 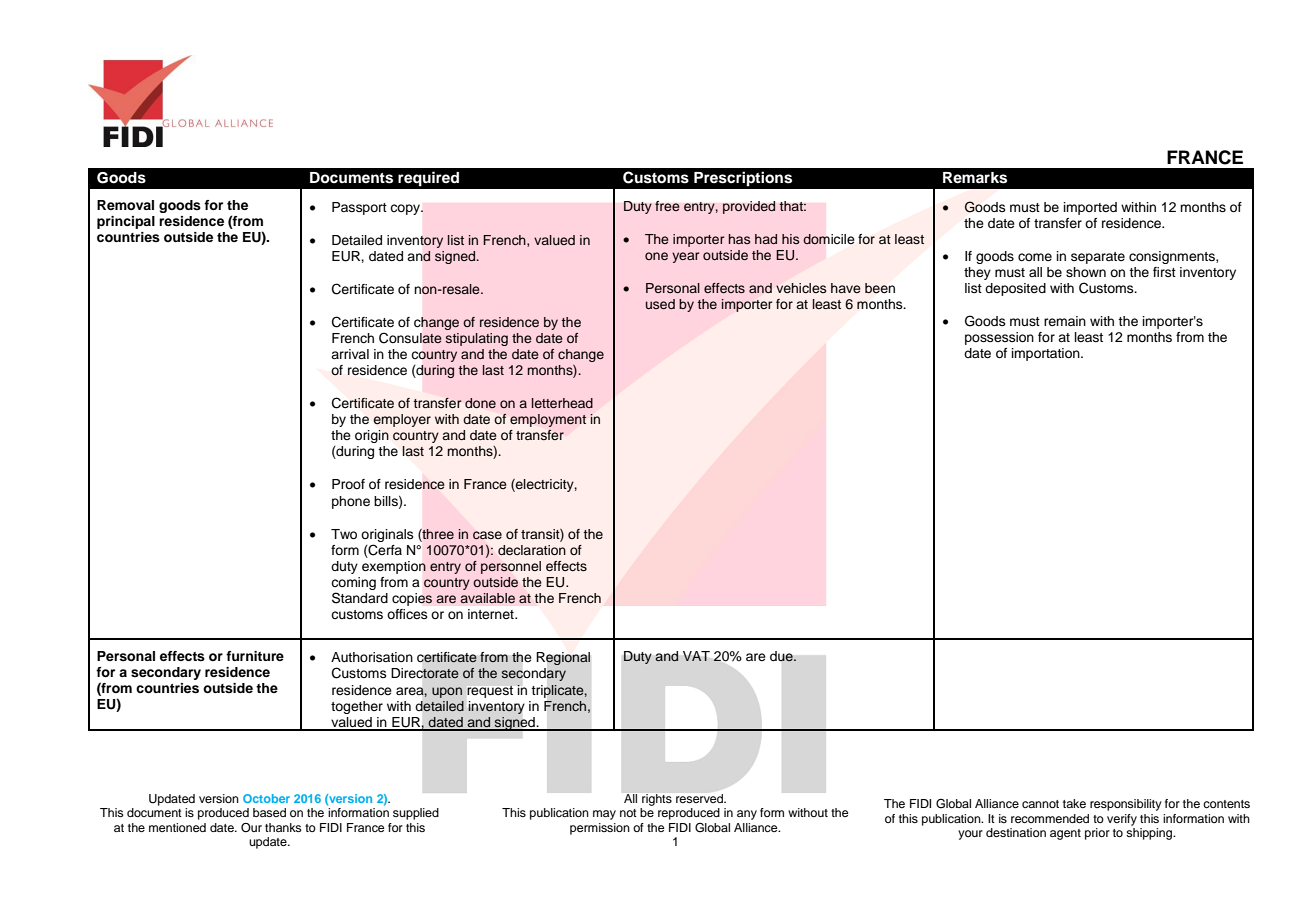 I want to click on possession, so click(x=999, y=338).
